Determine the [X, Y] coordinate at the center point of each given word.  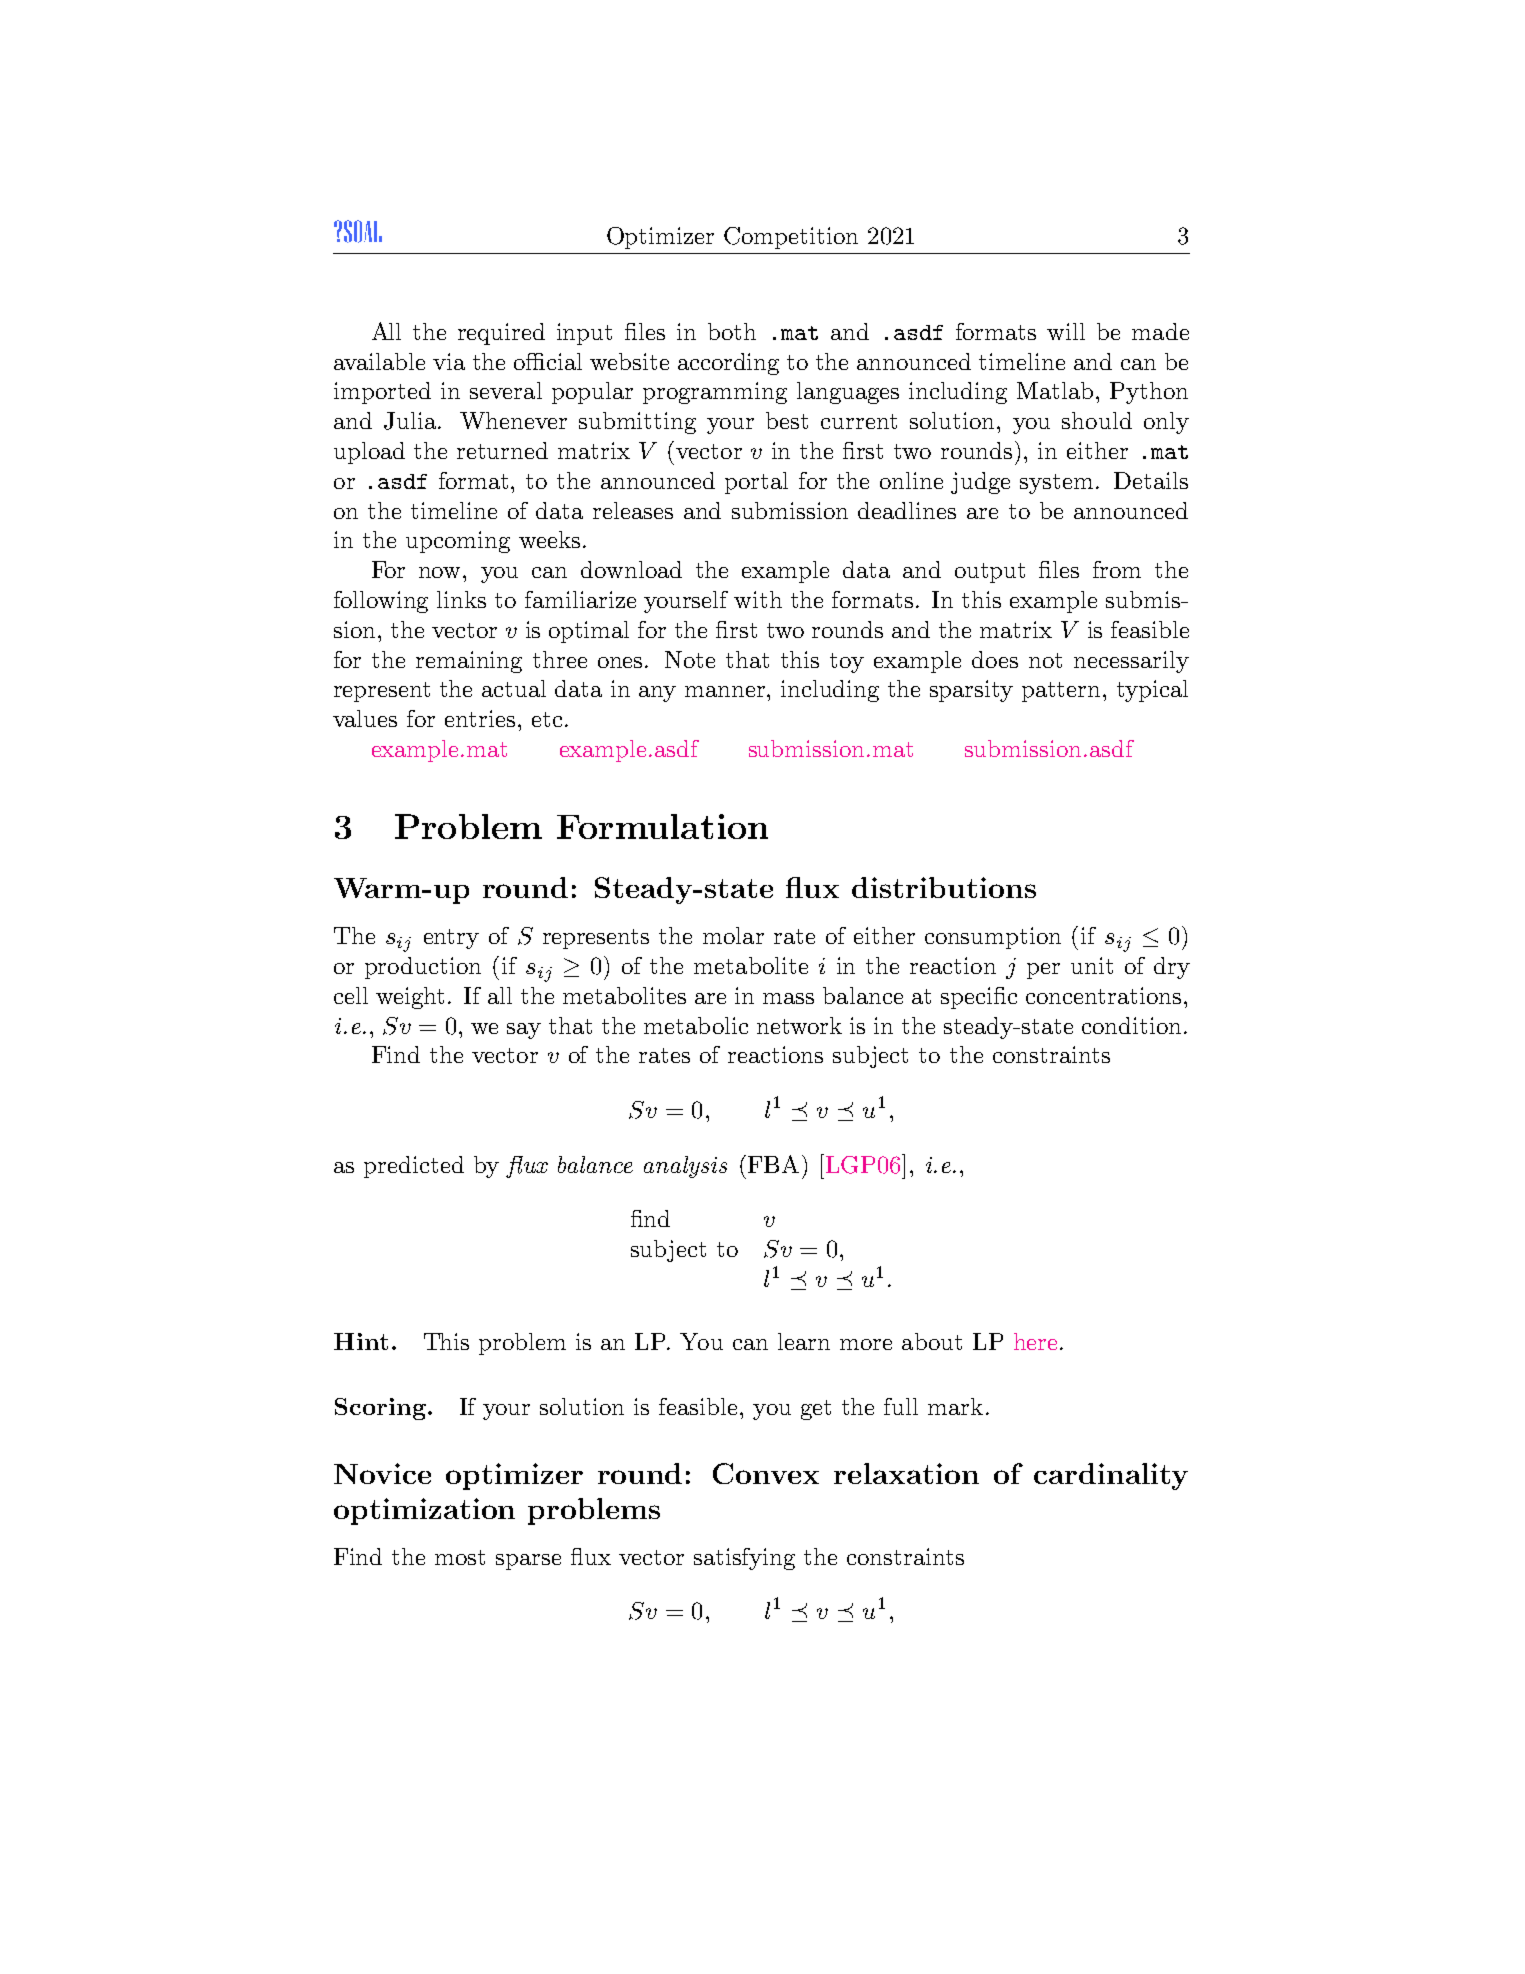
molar [733, 935]
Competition [791, 238]
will [1066, 331]
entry [451, 939]
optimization [424, 1511]
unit [1092, 965]
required [501, 334]
